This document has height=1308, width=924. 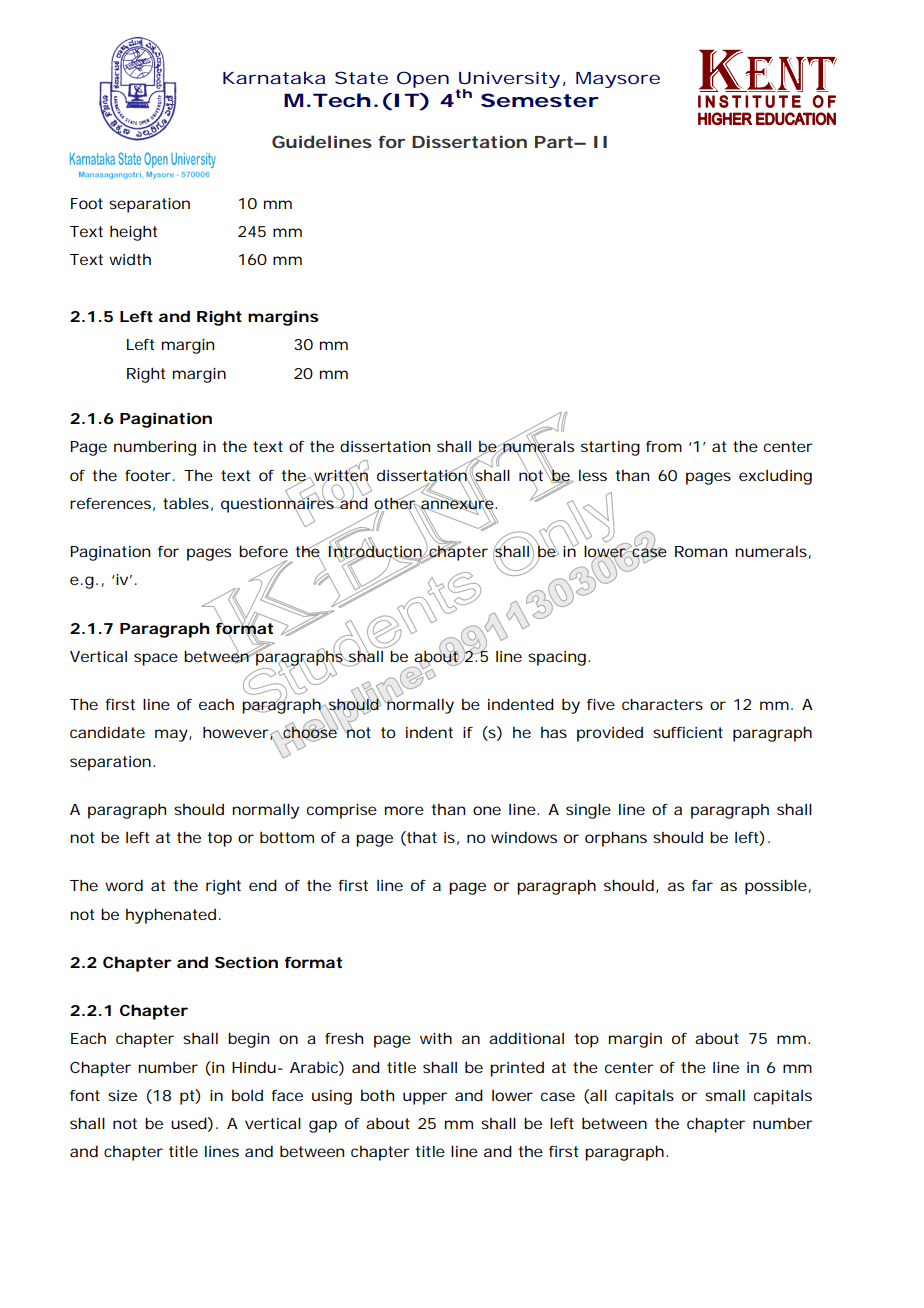 What do you see at coordinates (610, 448) in the document?
I see `starting` at bounding box center [610, 448].
